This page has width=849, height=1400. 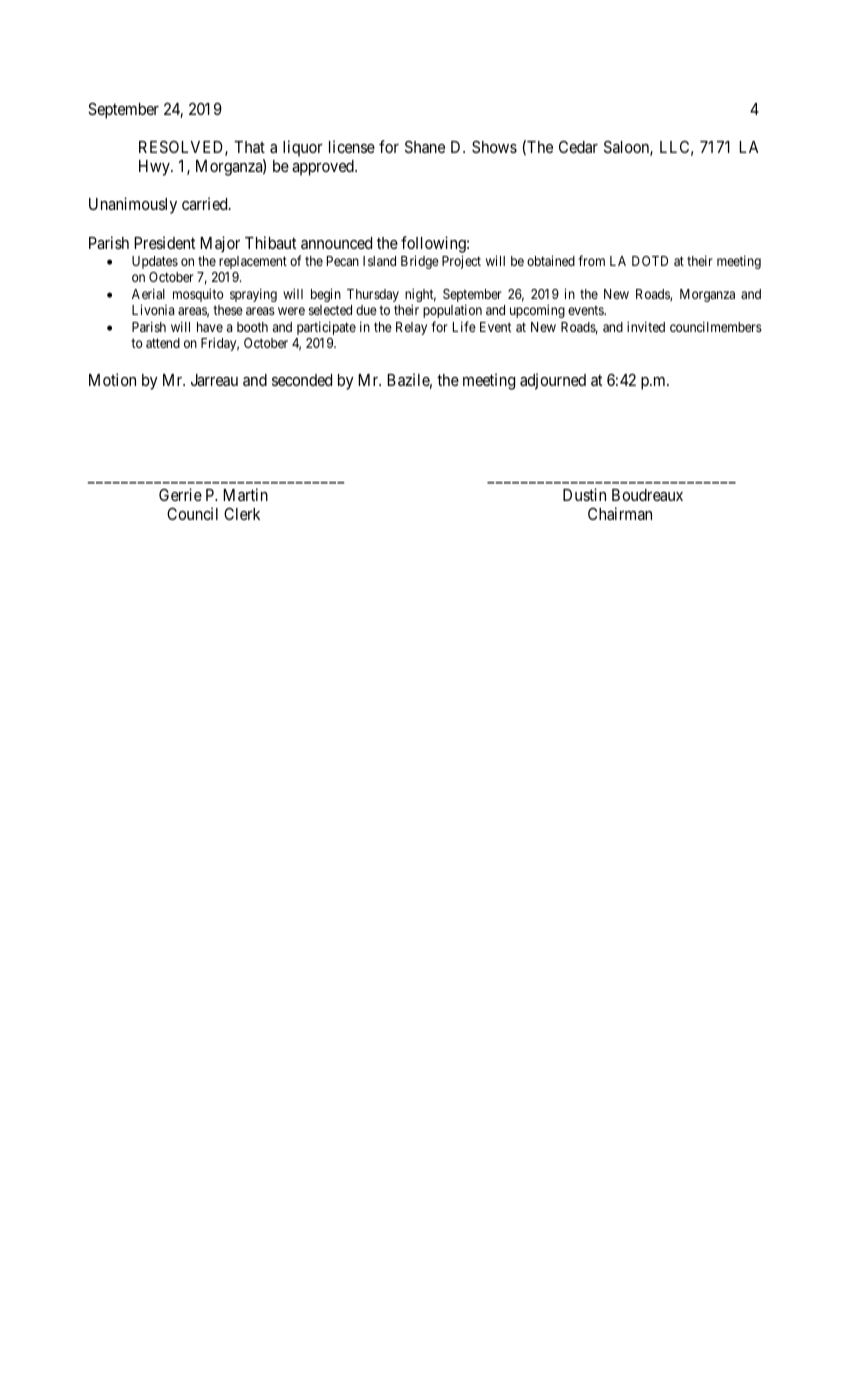 What do you see at coordinates (352, 146) in the page?
I see `license` at bounding box center [352, 146].
